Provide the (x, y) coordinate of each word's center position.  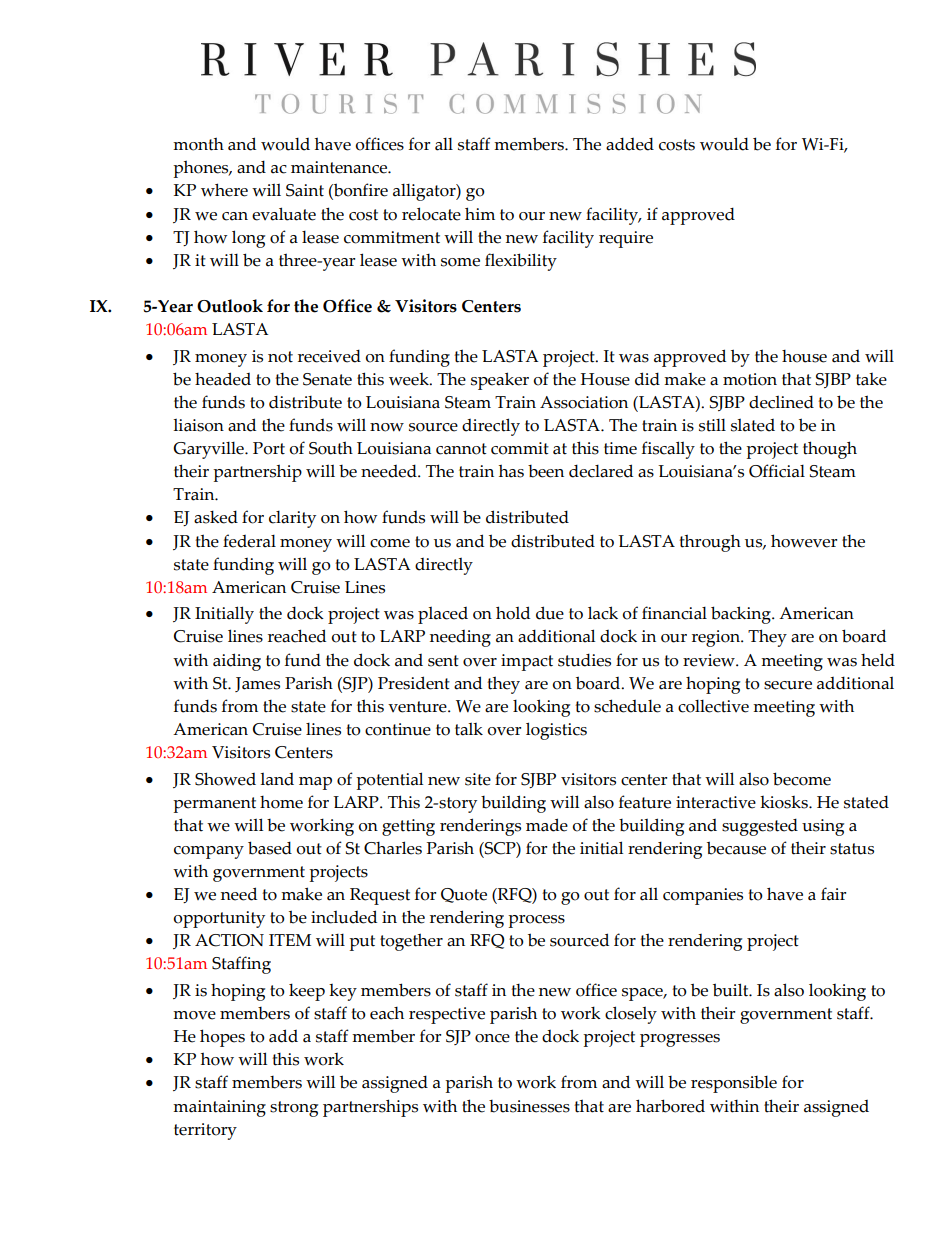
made (547, 825)
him (480, 213)
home (281, 802)
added (630, 144)
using (823, 827)
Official (777, 471)
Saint (305, 190)
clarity (292, 519)
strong (294, 1109)
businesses (529, 1106)
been (546, 471)
